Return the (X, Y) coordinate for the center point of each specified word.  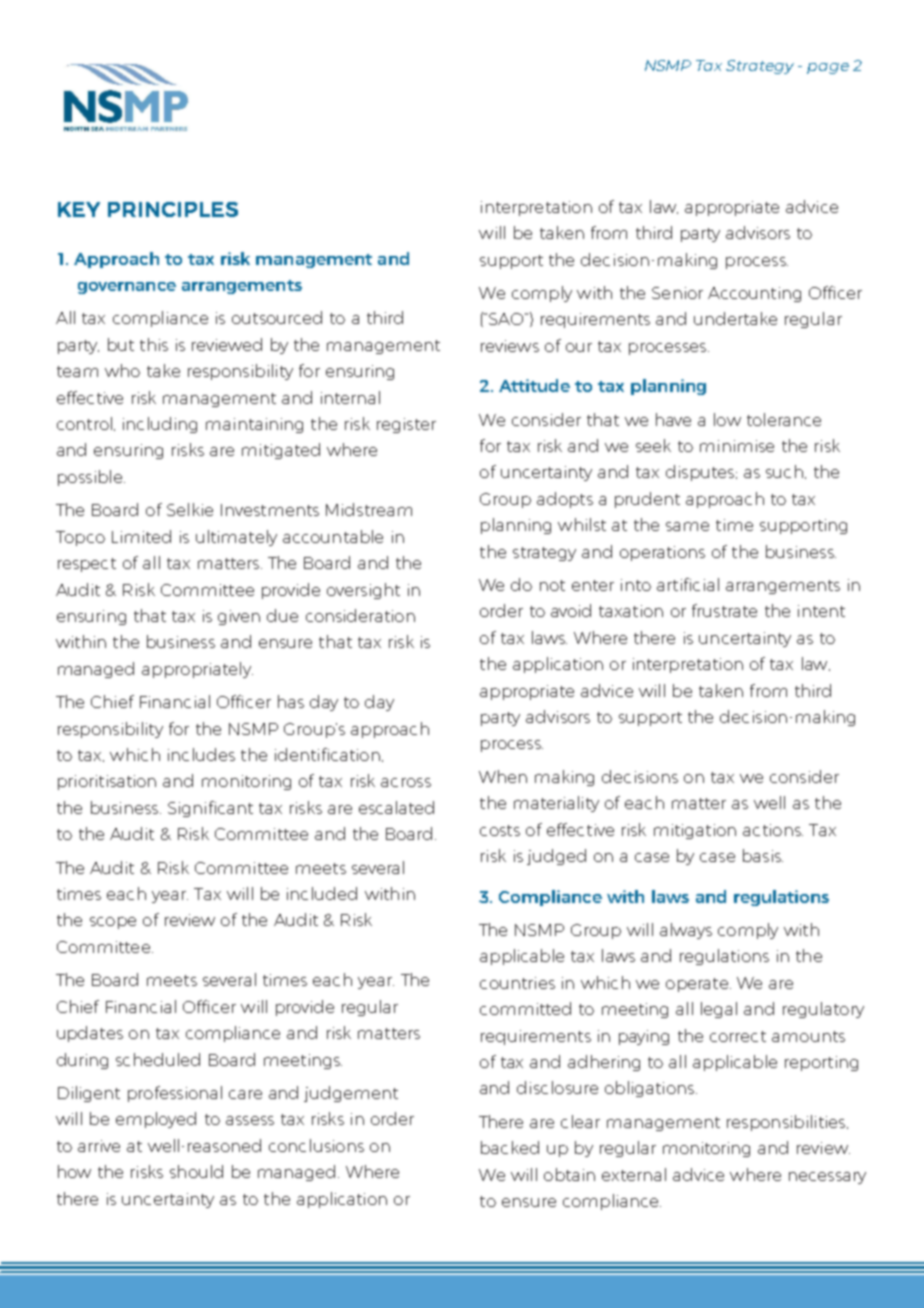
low (727, 419)
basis (763, 855)
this (154, 344)
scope (113, 923)
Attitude (534, 385)
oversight (363, 591)
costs (500, 830)
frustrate (724, 610)
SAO (507, 319)
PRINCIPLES (173, 209)
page (828, 68)
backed (510, 1147)
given (239, 617)
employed (156, 1120)
